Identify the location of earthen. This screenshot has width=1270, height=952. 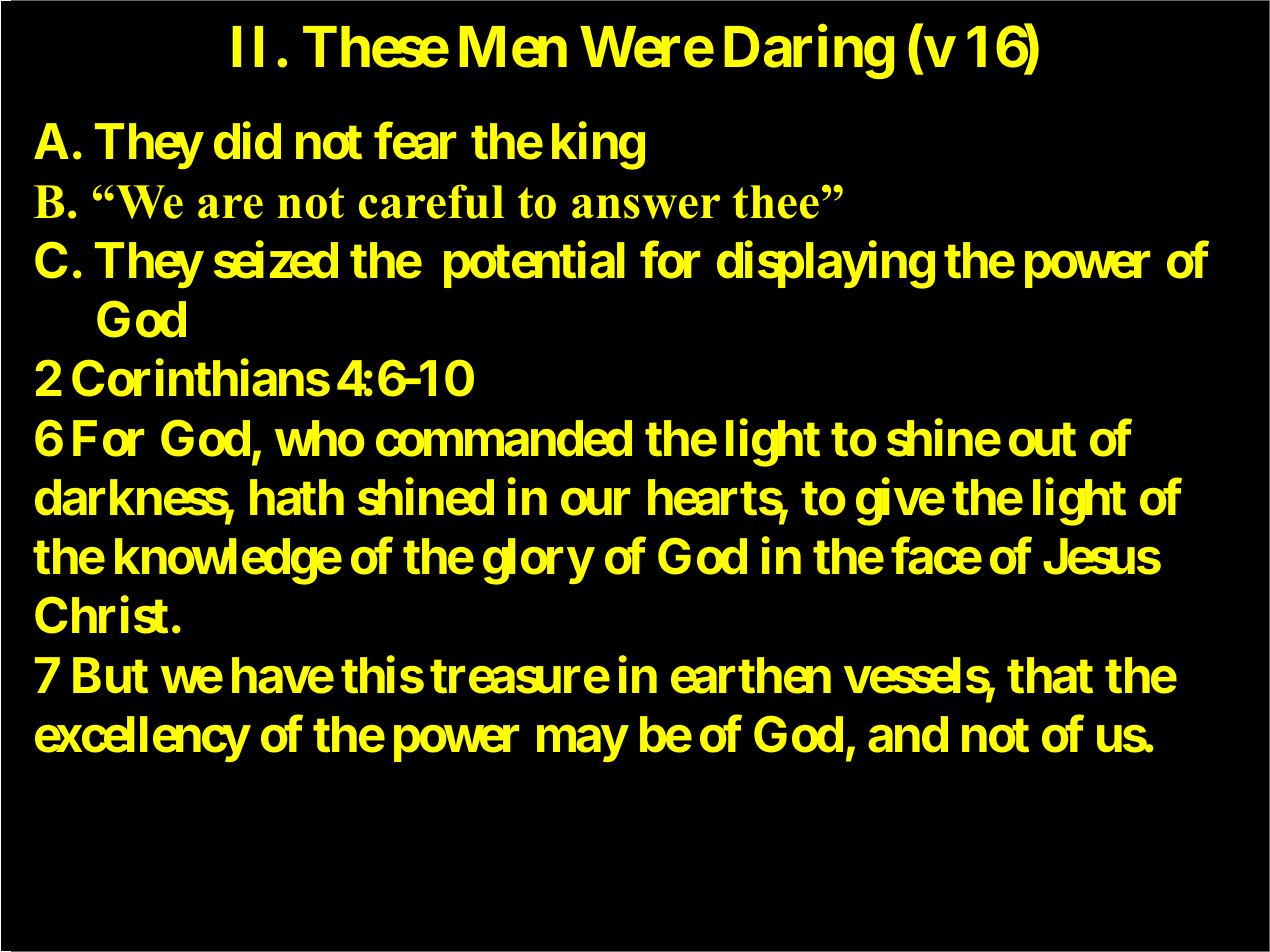
(751, 675).
